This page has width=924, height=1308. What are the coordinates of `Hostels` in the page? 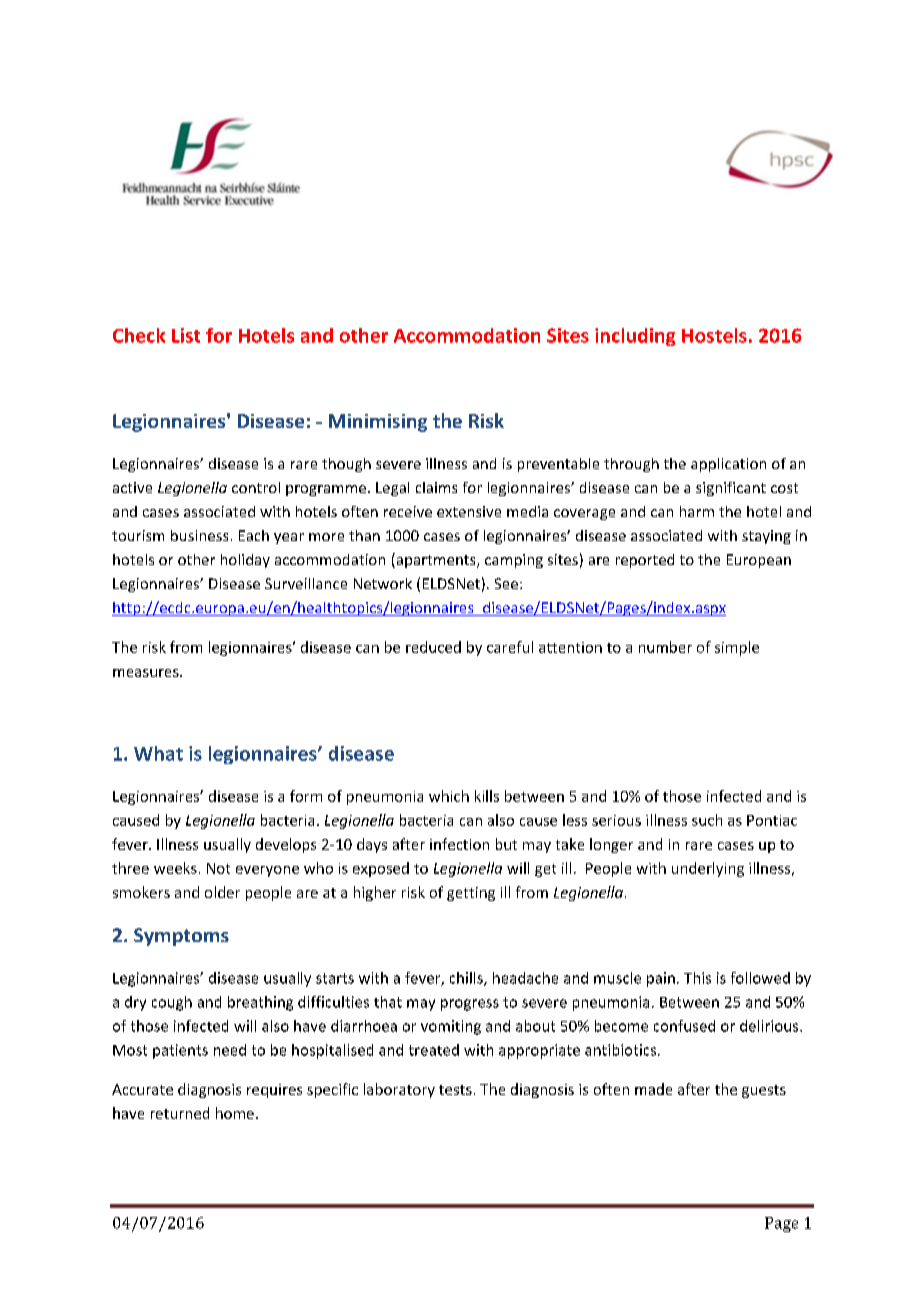 It's located at (714, 335).
